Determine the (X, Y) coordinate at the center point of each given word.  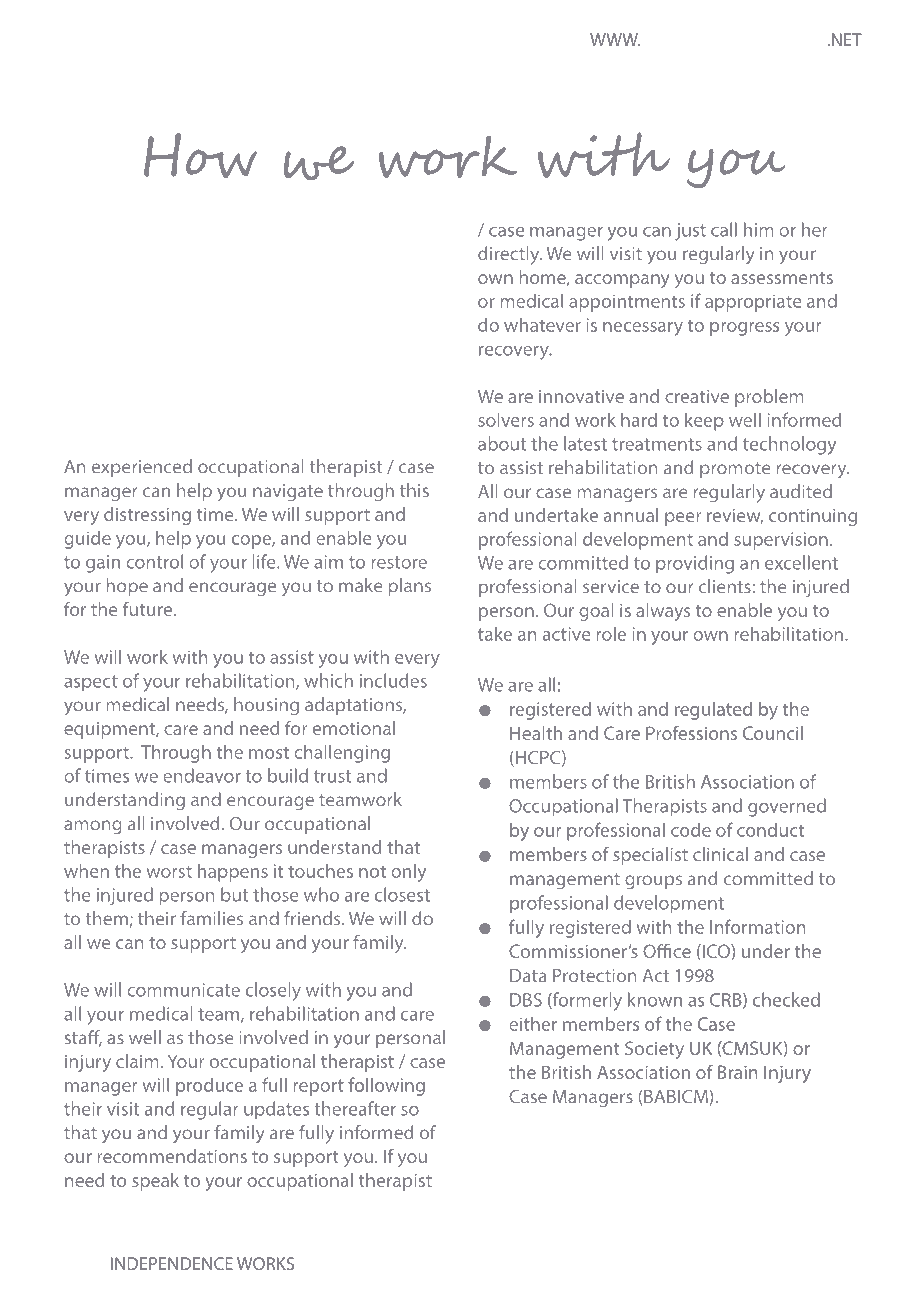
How (200, 156)
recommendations (172, 1156)
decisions (397, 256)
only (408, 873)
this (414, 490)
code (691, 830)
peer (683, 519)
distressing (147, 516)
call (724, 229)
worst (169, 871)
